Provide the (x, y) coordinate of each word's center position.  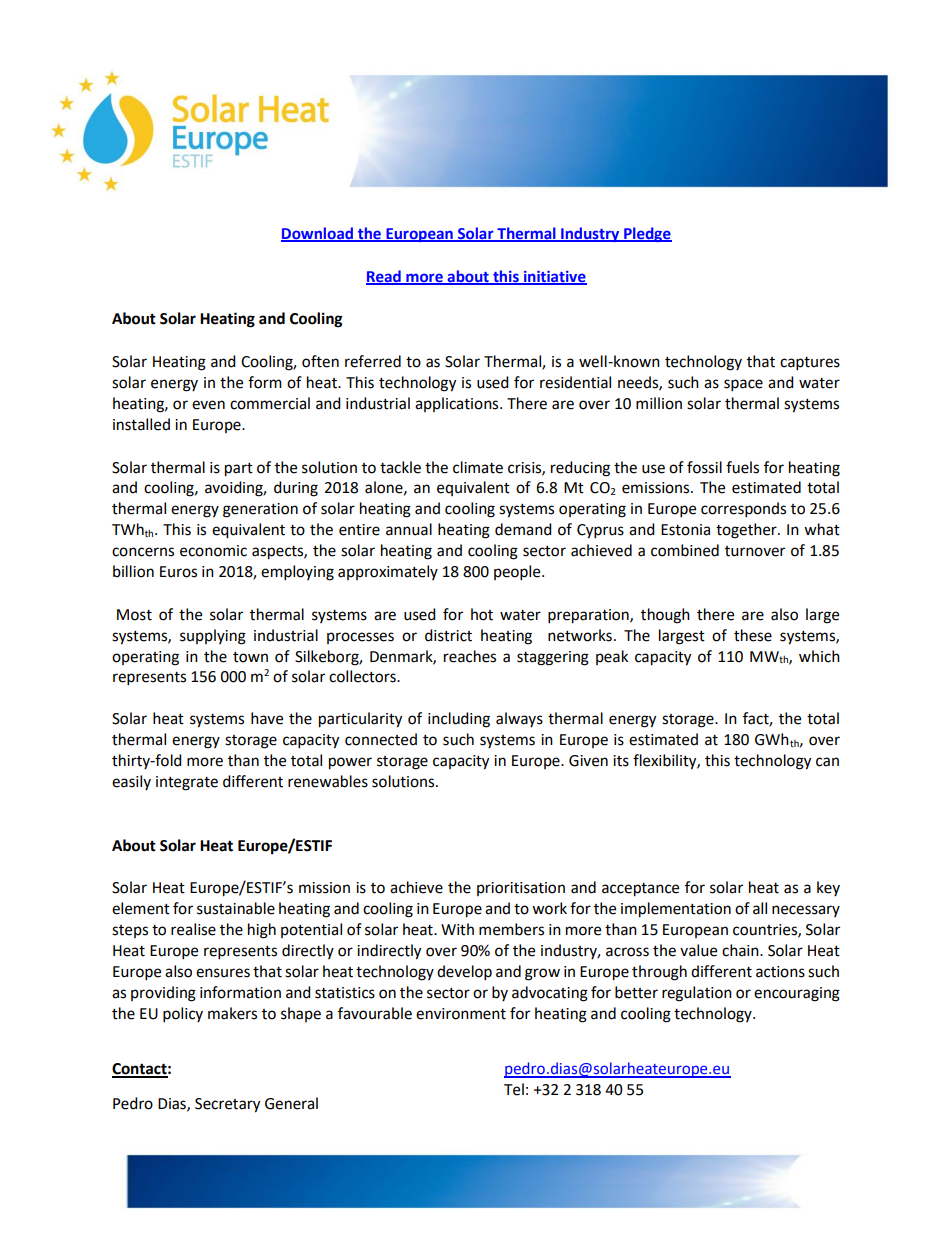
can (827, 762)
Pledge (647, 234)
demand (523, 529)
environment (461, 1014)
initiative (554, 277)
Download (318, 234)
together (747, 531)
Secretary (227, 1105)
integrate (187, 783)
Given (588, 761)
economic (213, 551)
